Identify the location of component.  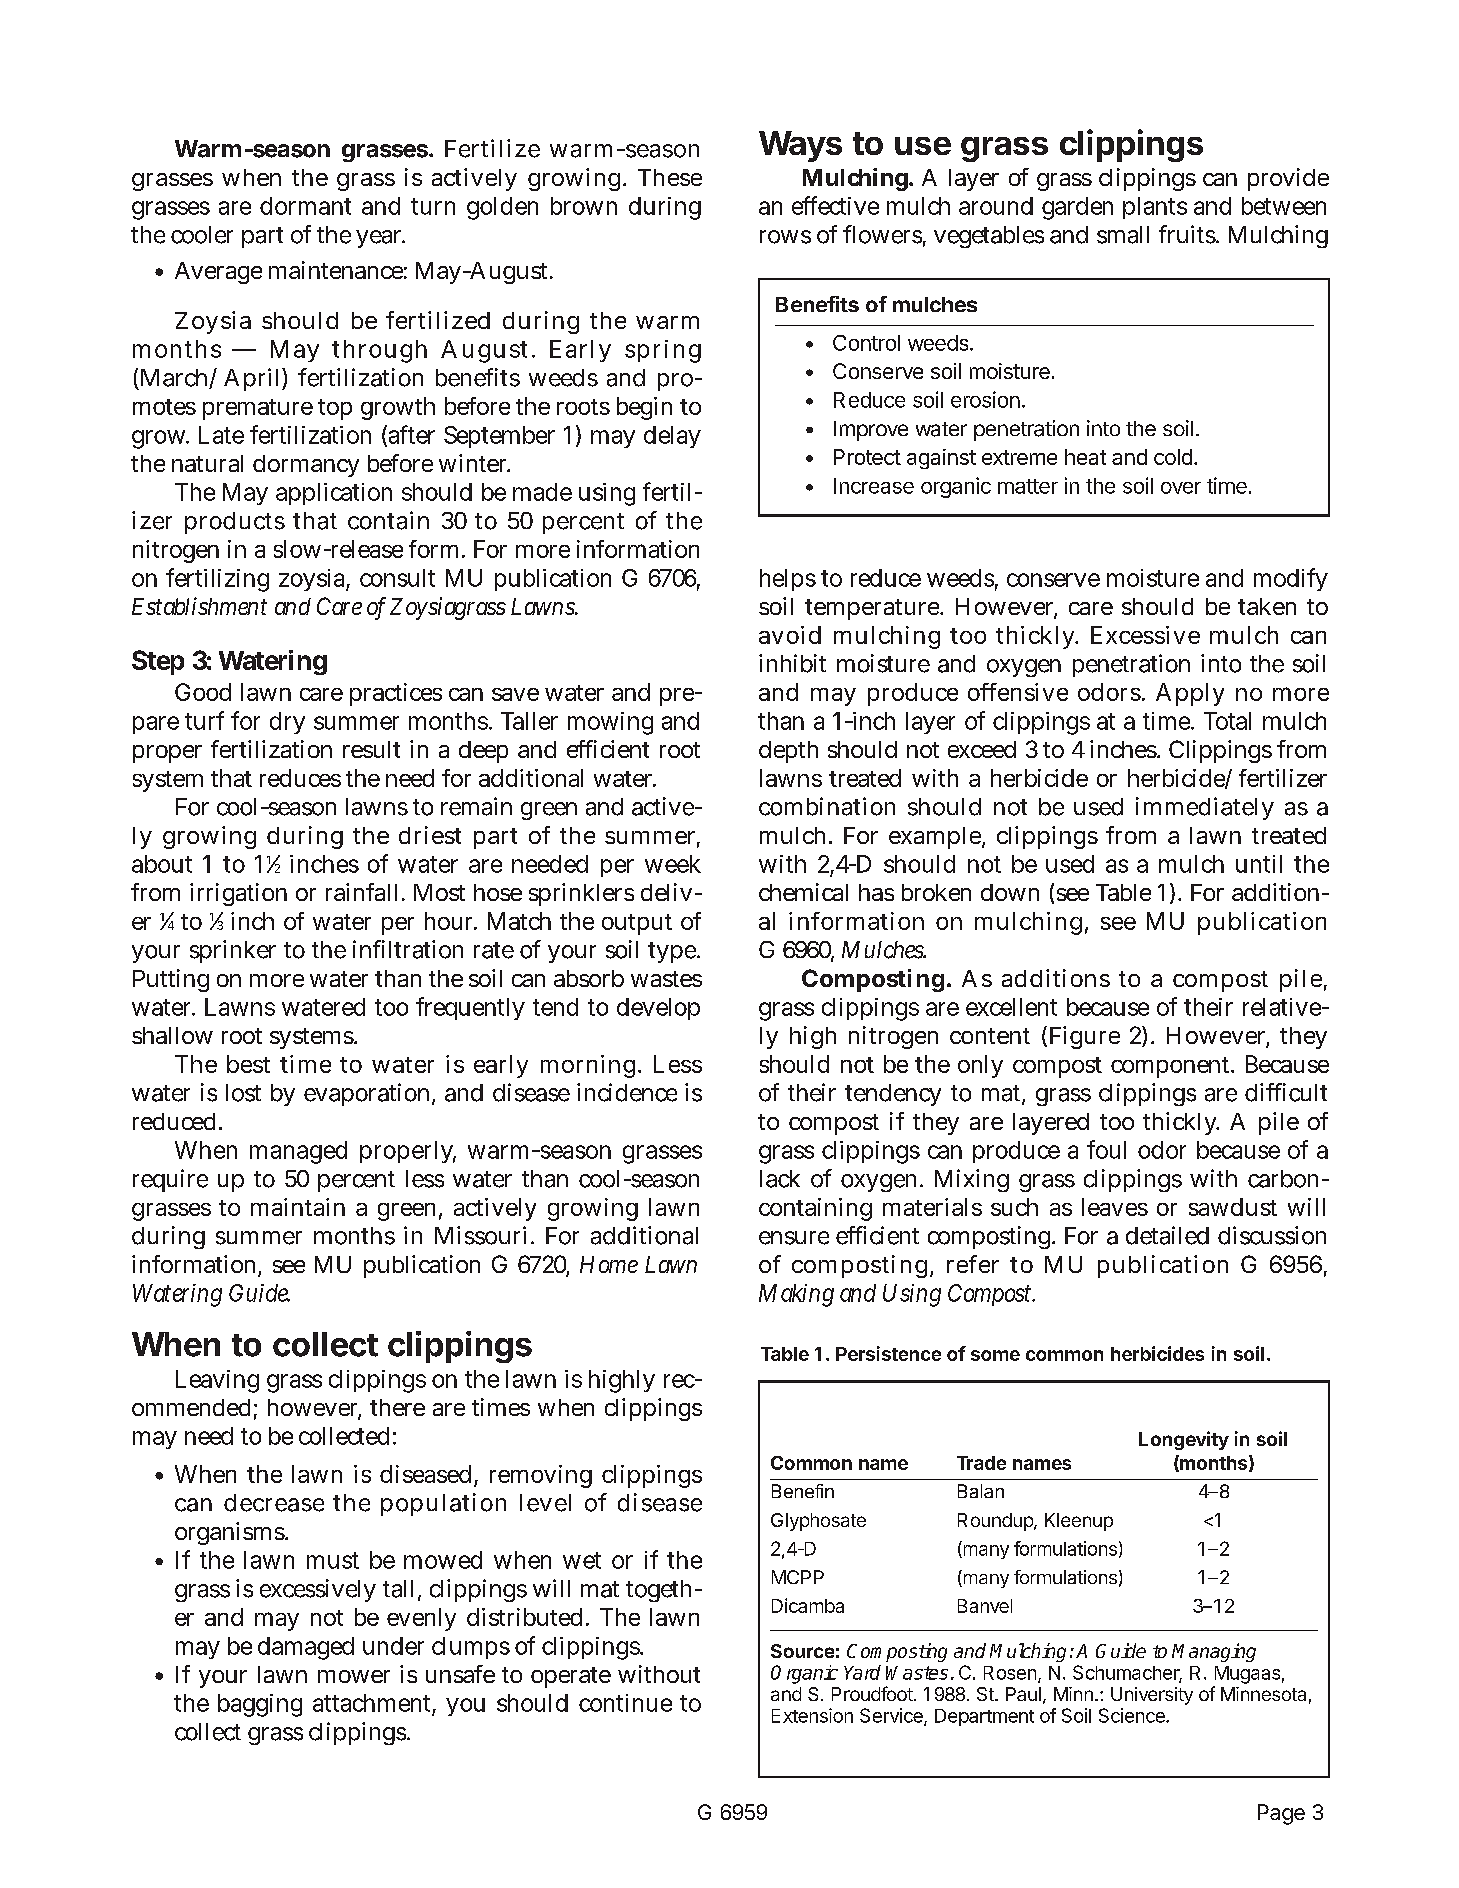
(1170, 1067).
